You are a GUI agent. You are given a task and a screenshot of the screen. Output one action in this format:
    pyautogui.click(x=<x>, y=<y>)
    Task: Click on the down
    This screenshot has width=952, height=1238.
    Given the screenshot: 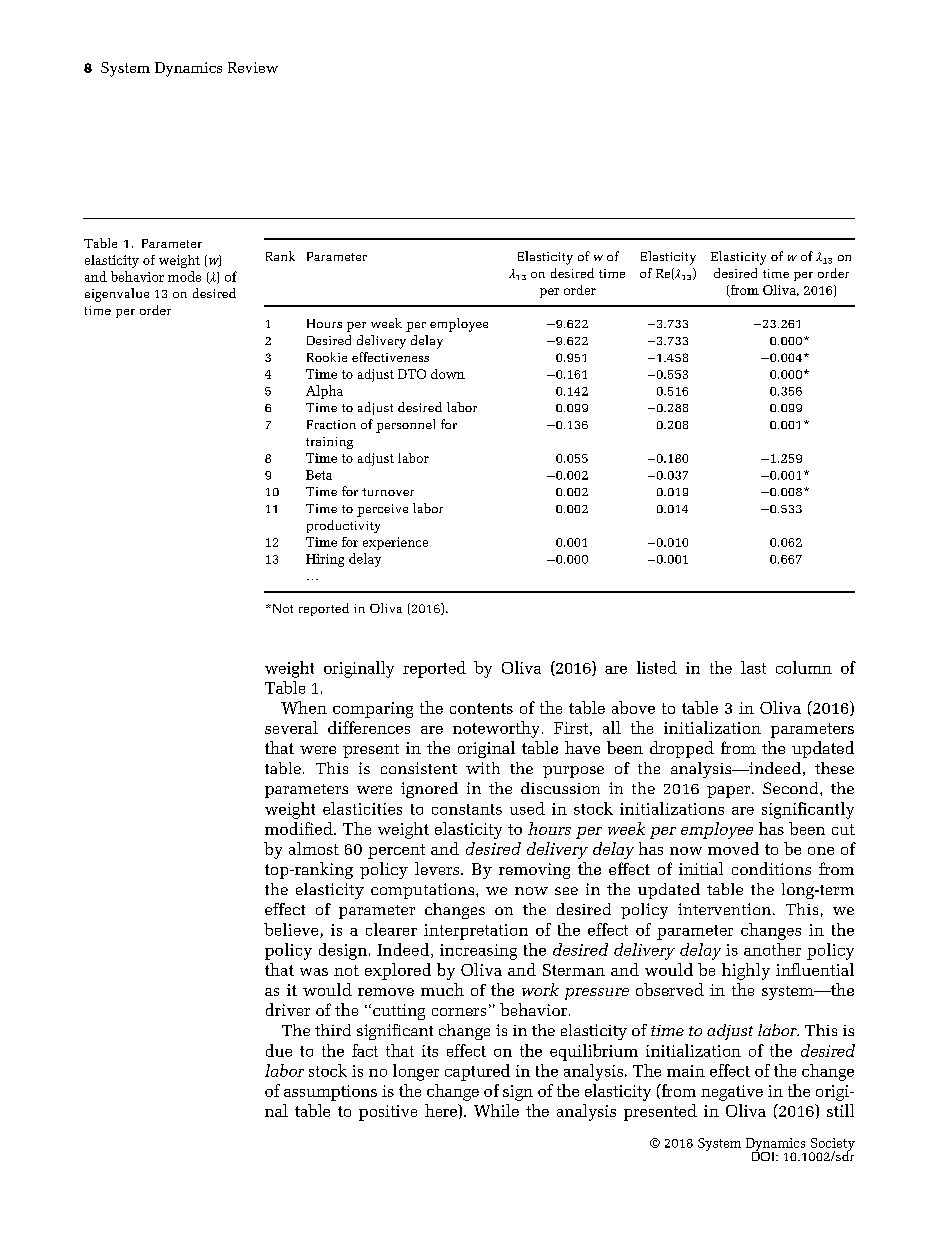 What is the action you would take?
    pyautogui.click(x=448, y=374)
